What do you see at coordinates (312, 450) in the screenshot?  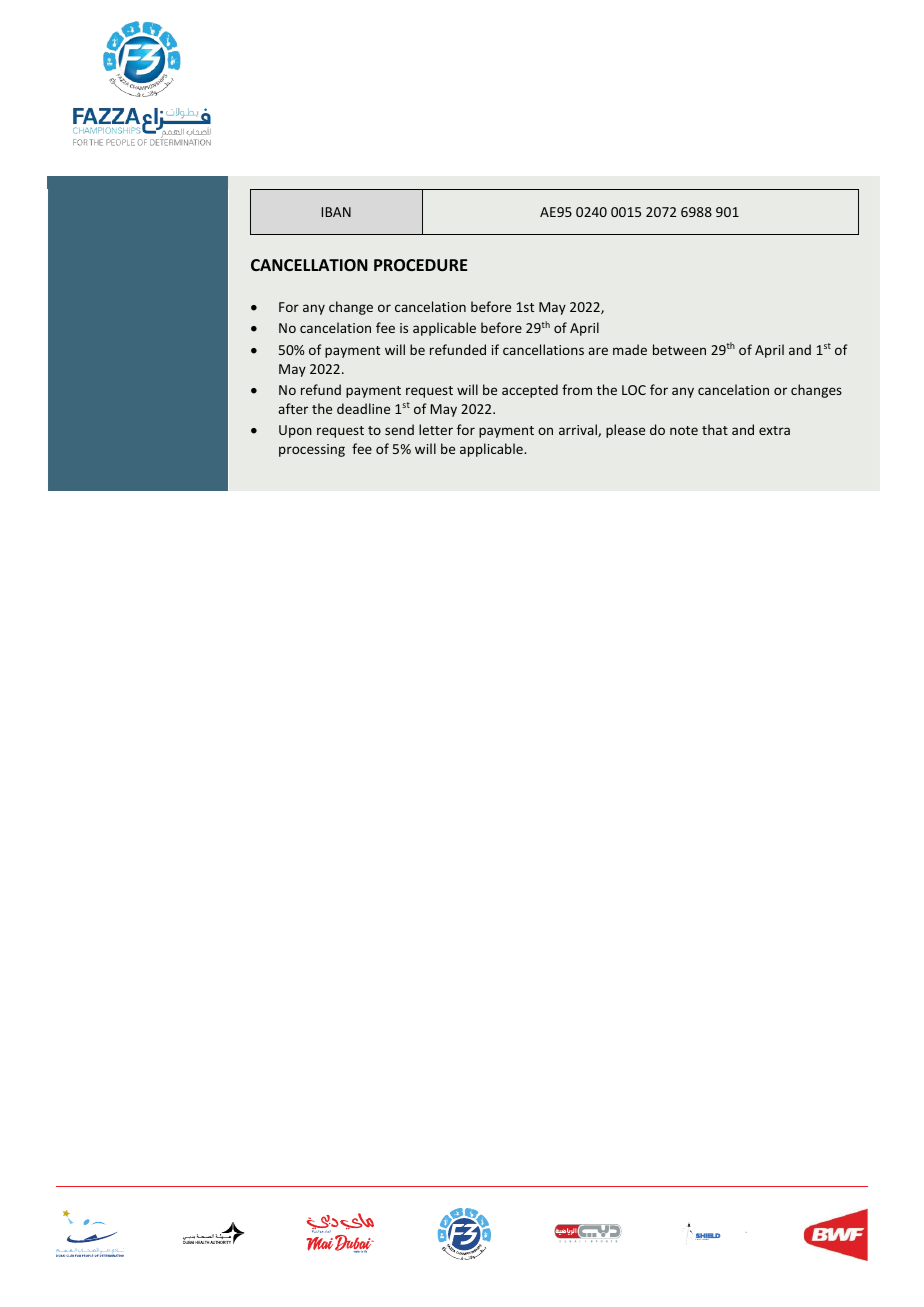 I see `processing` at bounding box center [312, 450].
